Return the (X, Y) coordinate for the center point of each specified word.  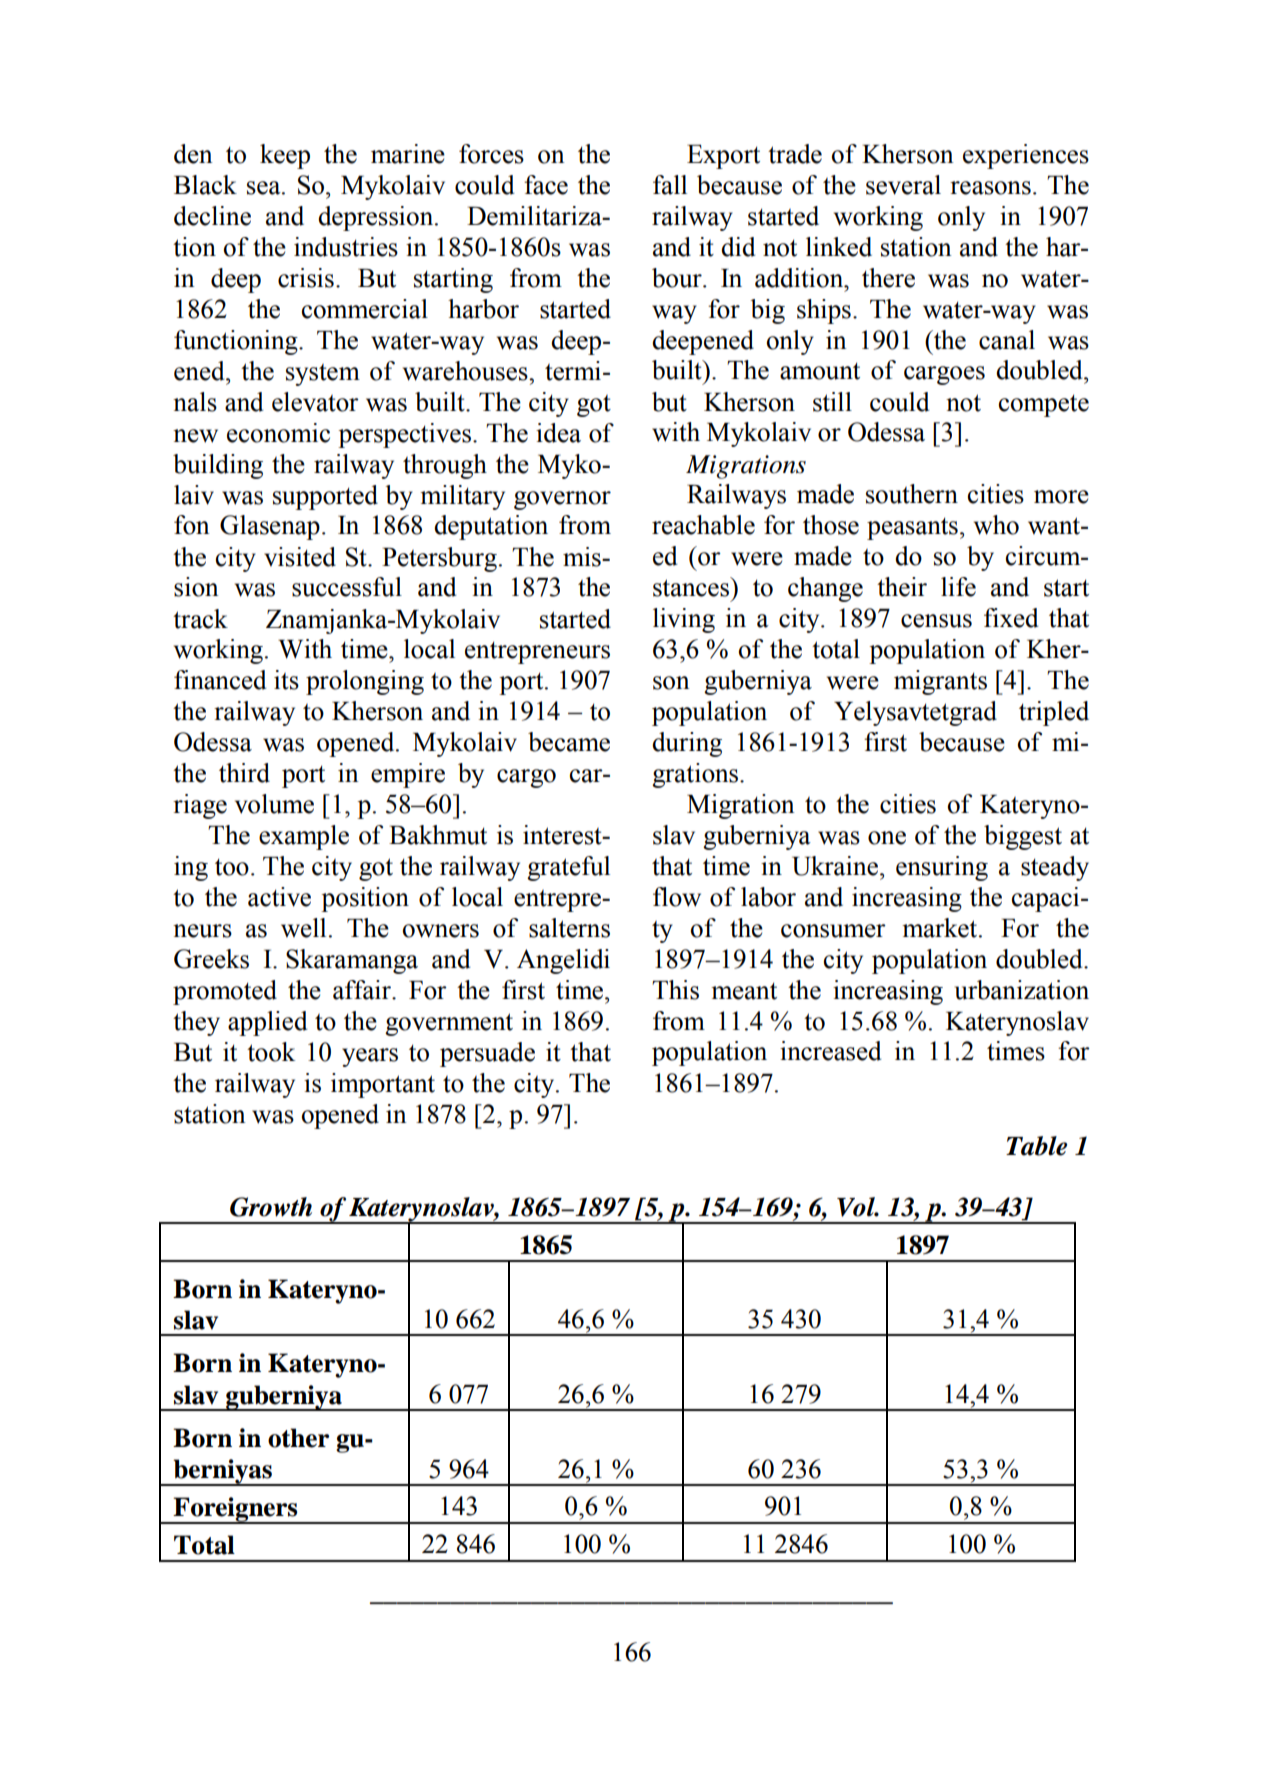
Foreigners (236, 1510)
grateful (568, 868)
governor (562, 500)
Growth (271, 1207)
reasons (990, 188)
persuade (487, 1054)
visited (300, 557)
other (298, 1438)
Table (1036, 1146)
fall (670, 185)
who (996, 525)
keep (285, 156)
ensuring (942, 868)
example (304, 837)
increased (830, 1051)
